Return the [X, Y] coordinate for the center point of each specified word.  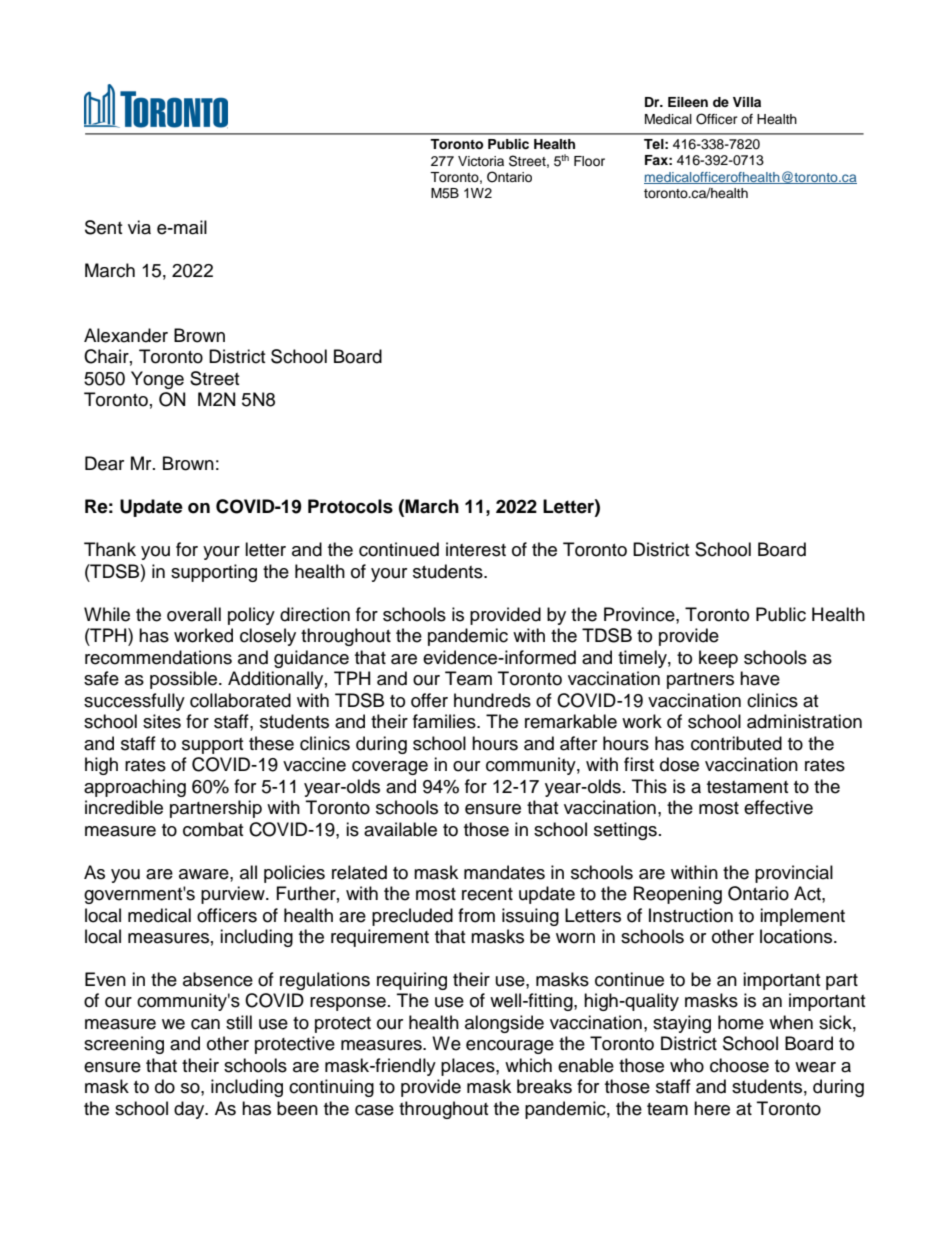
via [139, 227]
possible [185, 680]
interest [476, 549]
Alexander [126, 335]
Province [640, 614]
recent [487, 894]
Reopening [678, 895]
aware [205, 874]
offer [429, 700]
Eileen [688, 102]
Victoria [481, 161]
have [760, 678]
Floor [589, 161]
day [190, 1110]
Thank [110, 549]
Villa [747, 102]
